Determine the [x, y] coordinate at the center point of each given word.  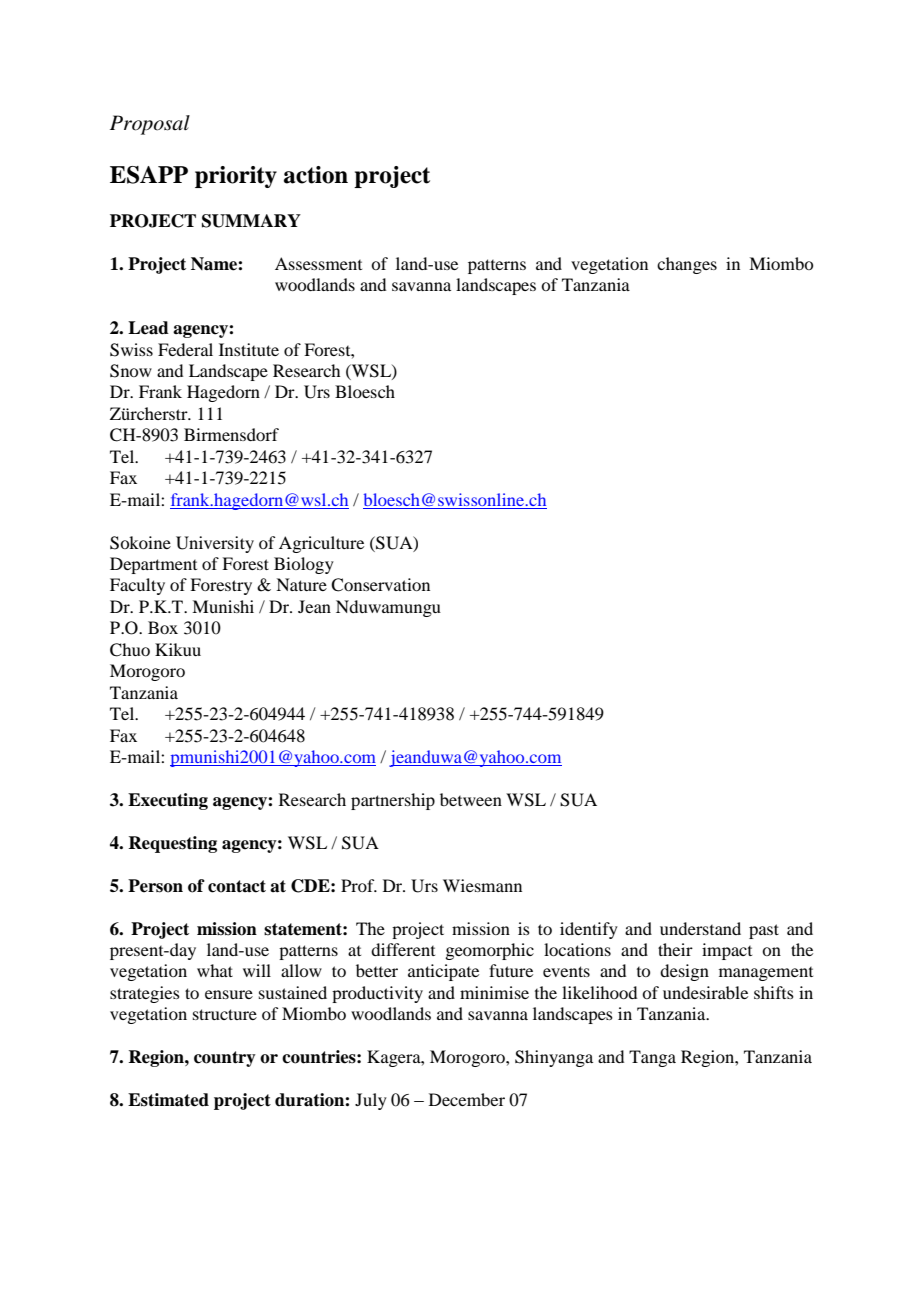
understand [700, 928]
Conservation [380, 585]
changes [687, 265]
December [467, 1099]
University [215, 544]
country [225, 1059]
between [471, 799]
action [316, 175]
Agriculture [321, 544]
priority [236, 177]
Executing [168, 801]
